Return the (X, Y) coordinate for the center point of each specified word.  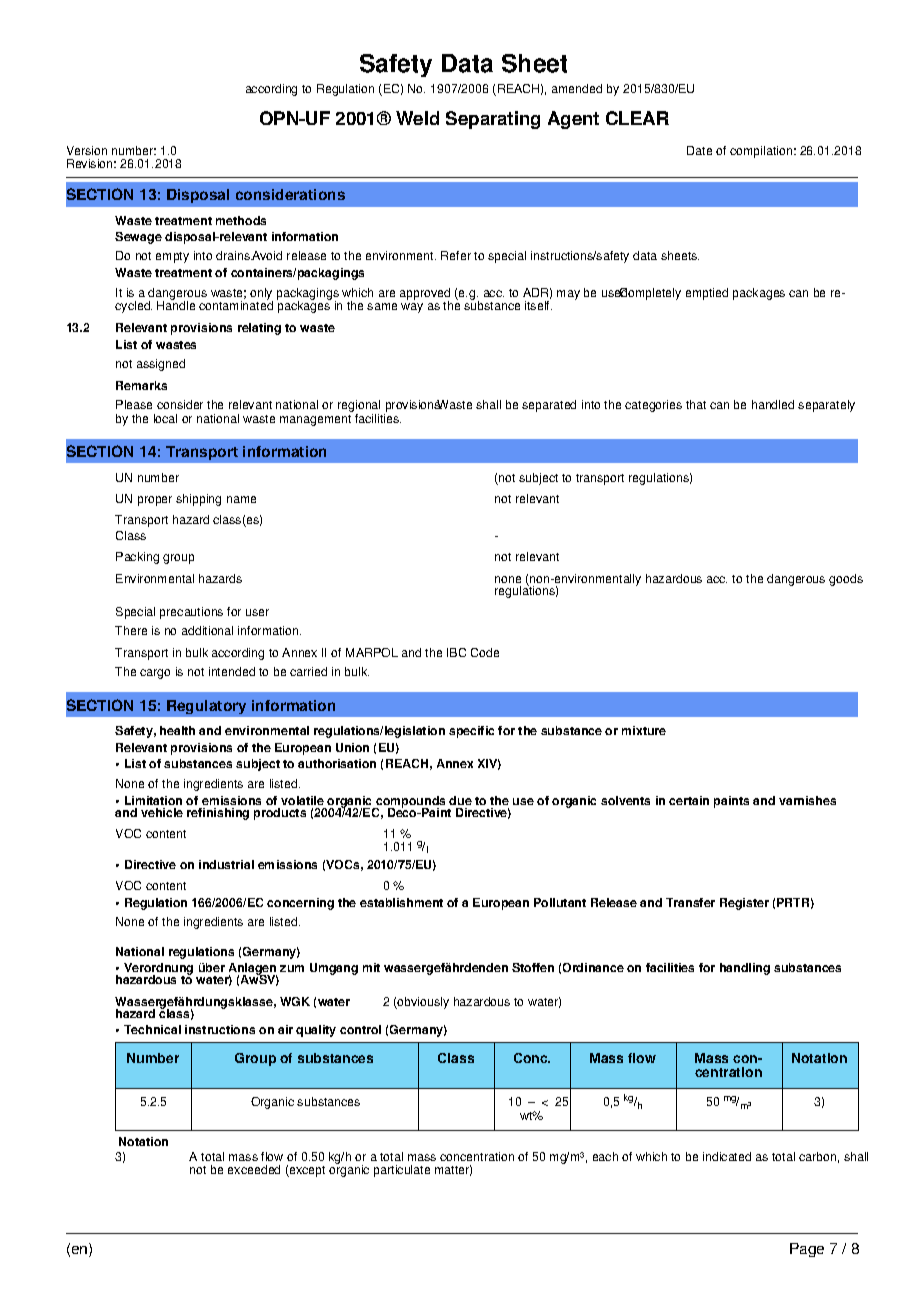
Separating (493, 120)
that (696, 404)
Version (87, 150)
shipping (198, 500)
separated (549, 406)
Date (699, 150)
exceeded (254, 1169)
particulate (402, 1171)
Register (744, 904)
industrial (226, 864)
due (460, 800)
